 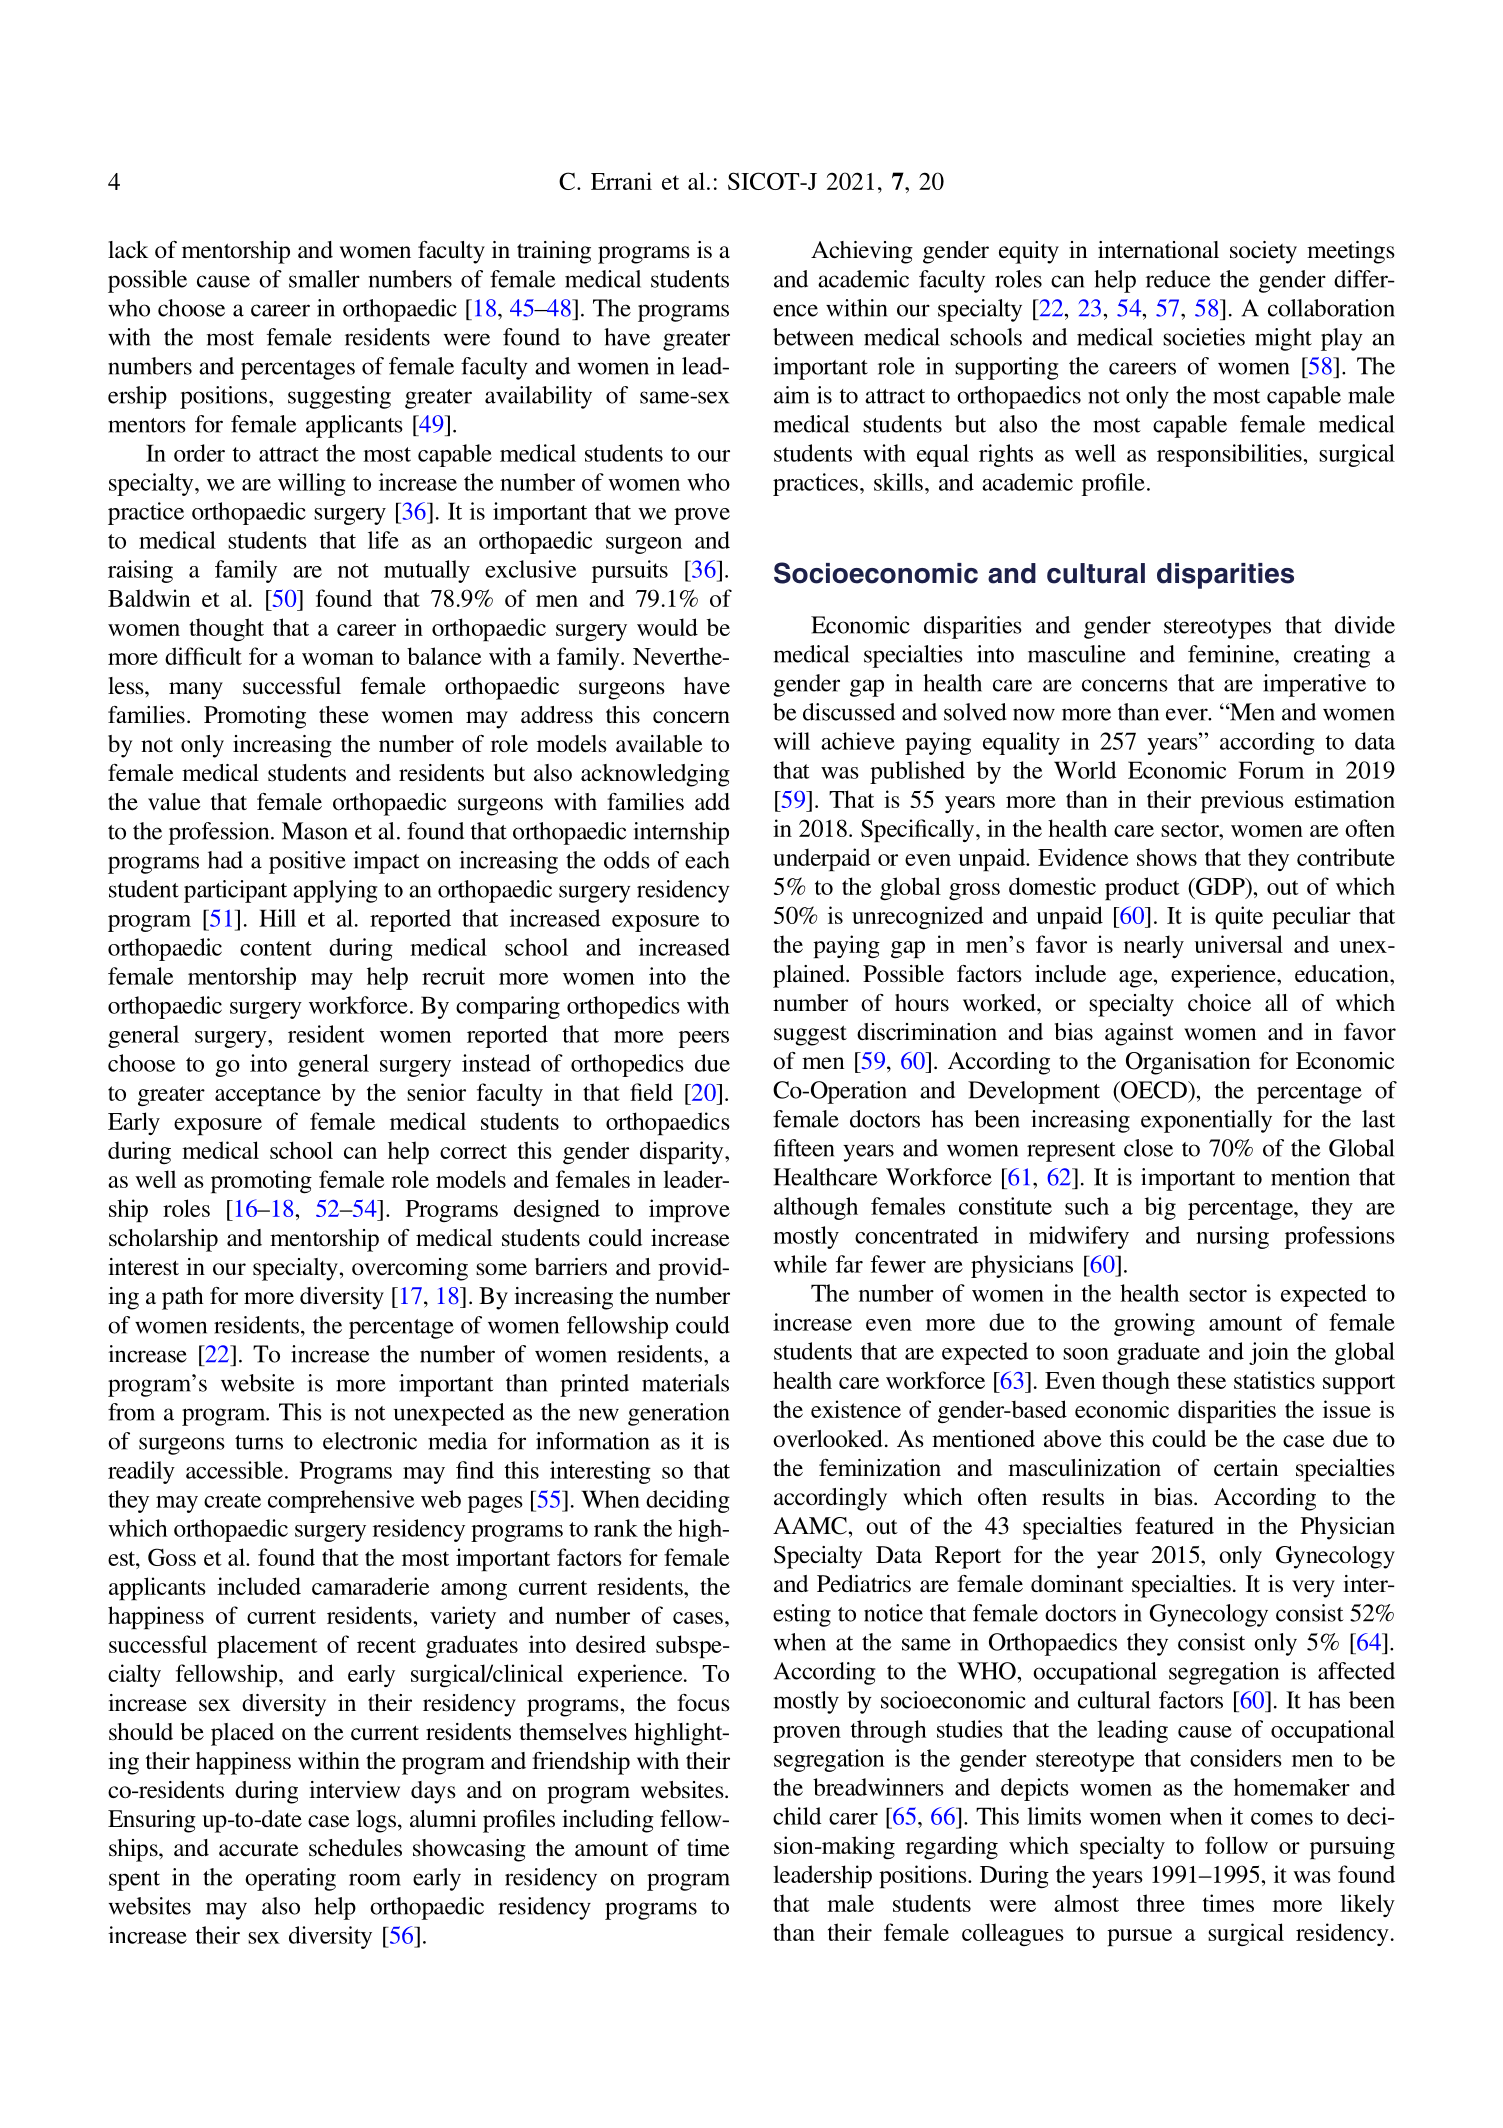 What do you see at coordinates (685, 1383) in the screenshot?
I see `materials` at bounding box center [685, 1383].
